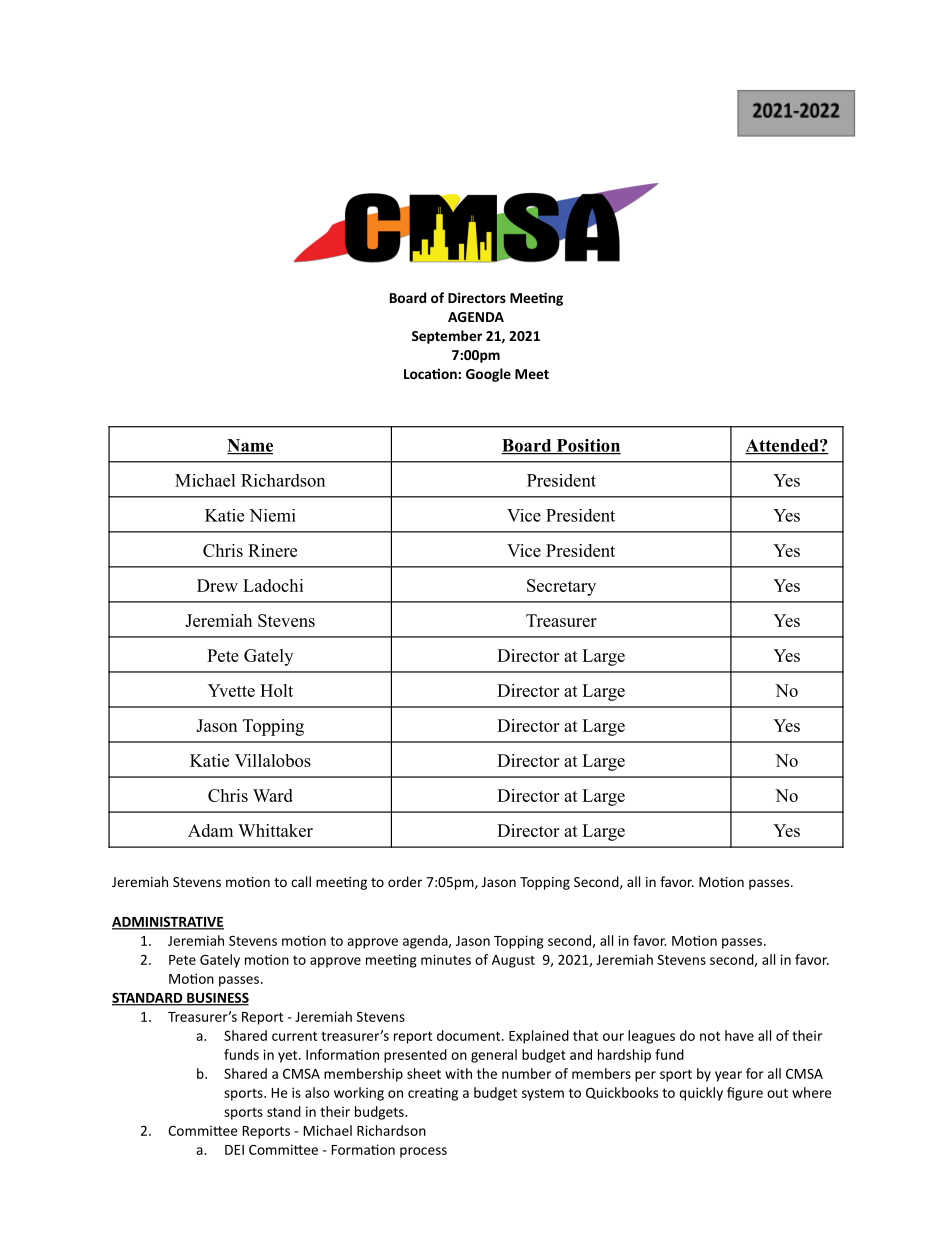 Image resolution: width=952 pixels, height=1233 pixels. I want to click on Position, so click(587, 446).
